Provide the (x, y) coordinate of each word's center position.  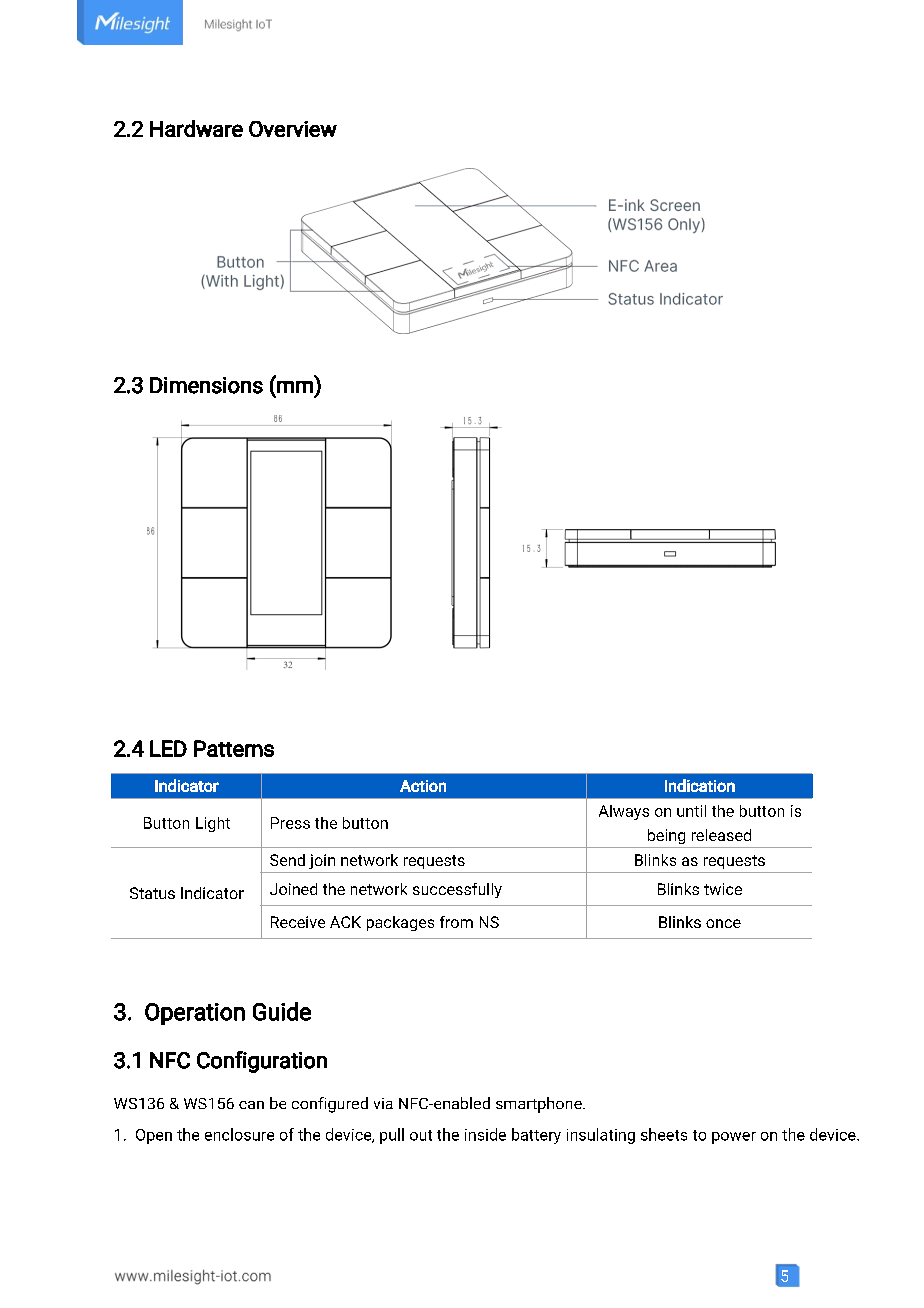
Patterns (234, 748)
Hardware (196, 128)
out (421, 1135)
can (251, 1105)
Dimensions (206, 385)
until (691, 811)
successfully (457, 890)
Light (213, 824)
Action (423, 786)
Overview (293, 129)
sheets (664, 1134)
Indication (700, 785)
